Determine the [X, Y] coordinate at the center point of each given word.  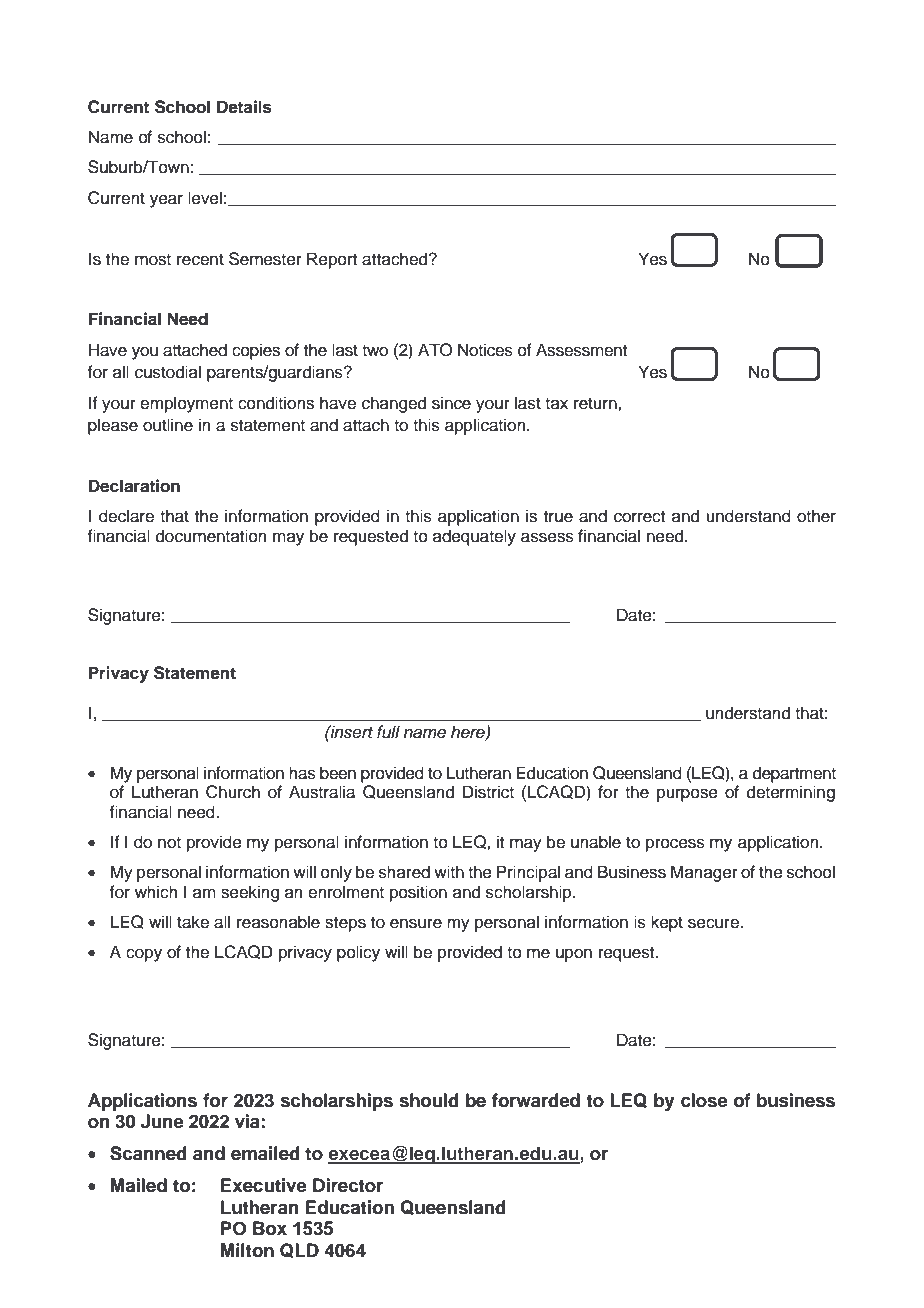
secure [714, 923]
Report [332, 260]
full [388, 732]
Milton [247, 1250]
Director [348, 1185]
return [596, 404]
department [794, 774]
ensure [416, 923]
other [816, 516]
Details [244, 107]
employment [186, 404]
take [193, 922]
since [451, 403]
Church [233, 792]
